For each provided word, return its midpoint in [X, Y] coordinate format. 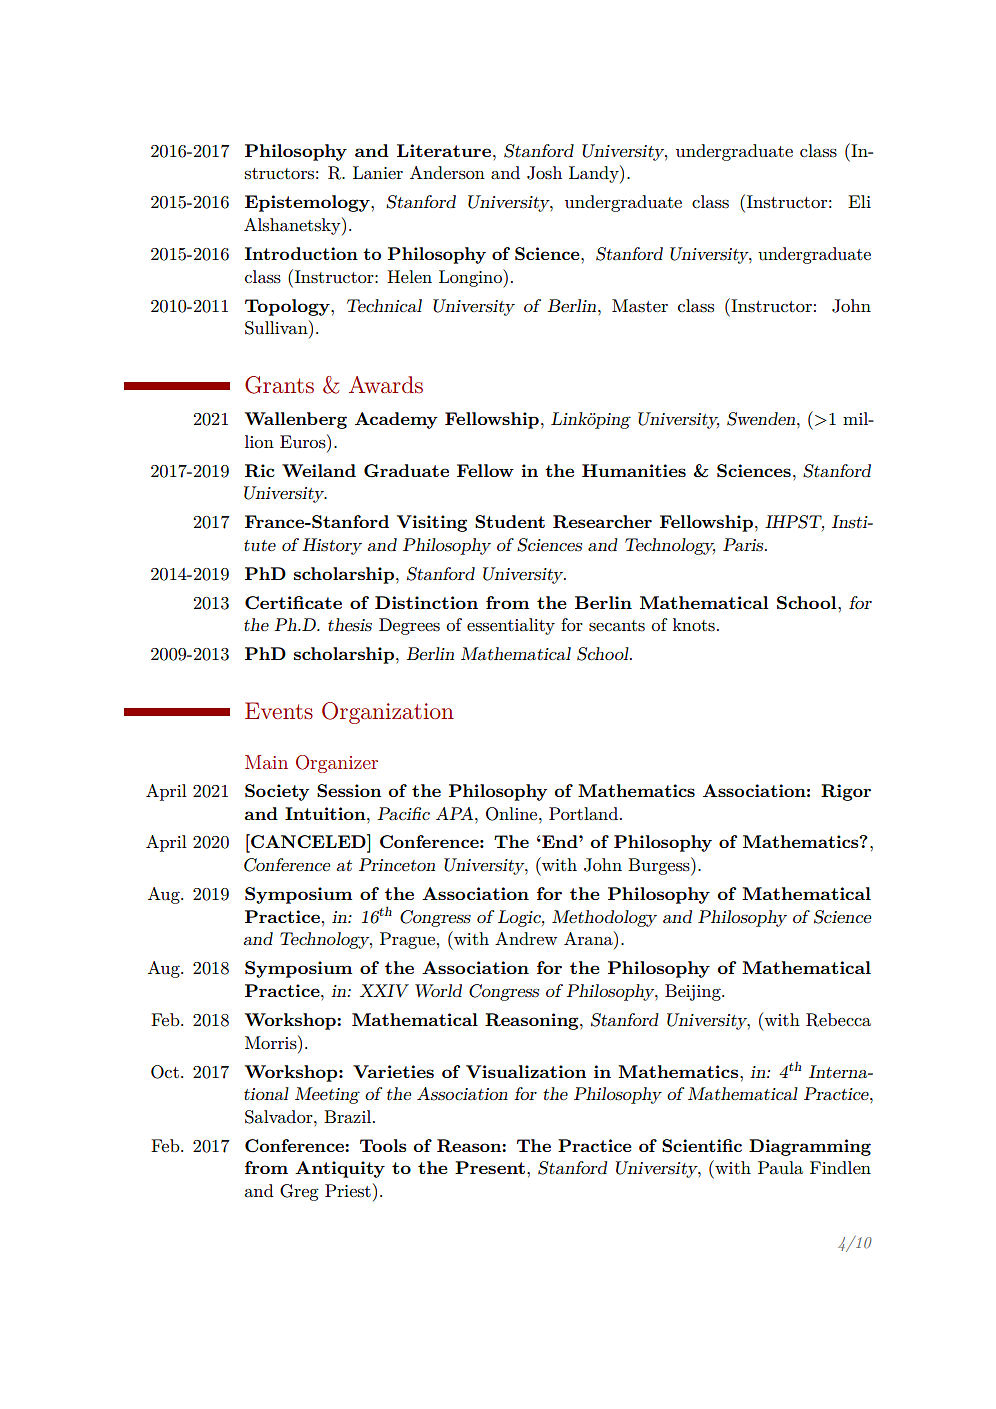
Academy [396, 420]
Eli [859, 201]
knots [694, 625]
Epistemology [308, 203]
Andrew [526, 938]
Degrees [409, 626]
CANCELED [308, 841]
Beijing [694, 992]
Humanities [634, 470]
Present [490, 1167]
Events [279, 711]
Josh [544, 173]
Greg [299, 1192]
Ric [260, 471]
